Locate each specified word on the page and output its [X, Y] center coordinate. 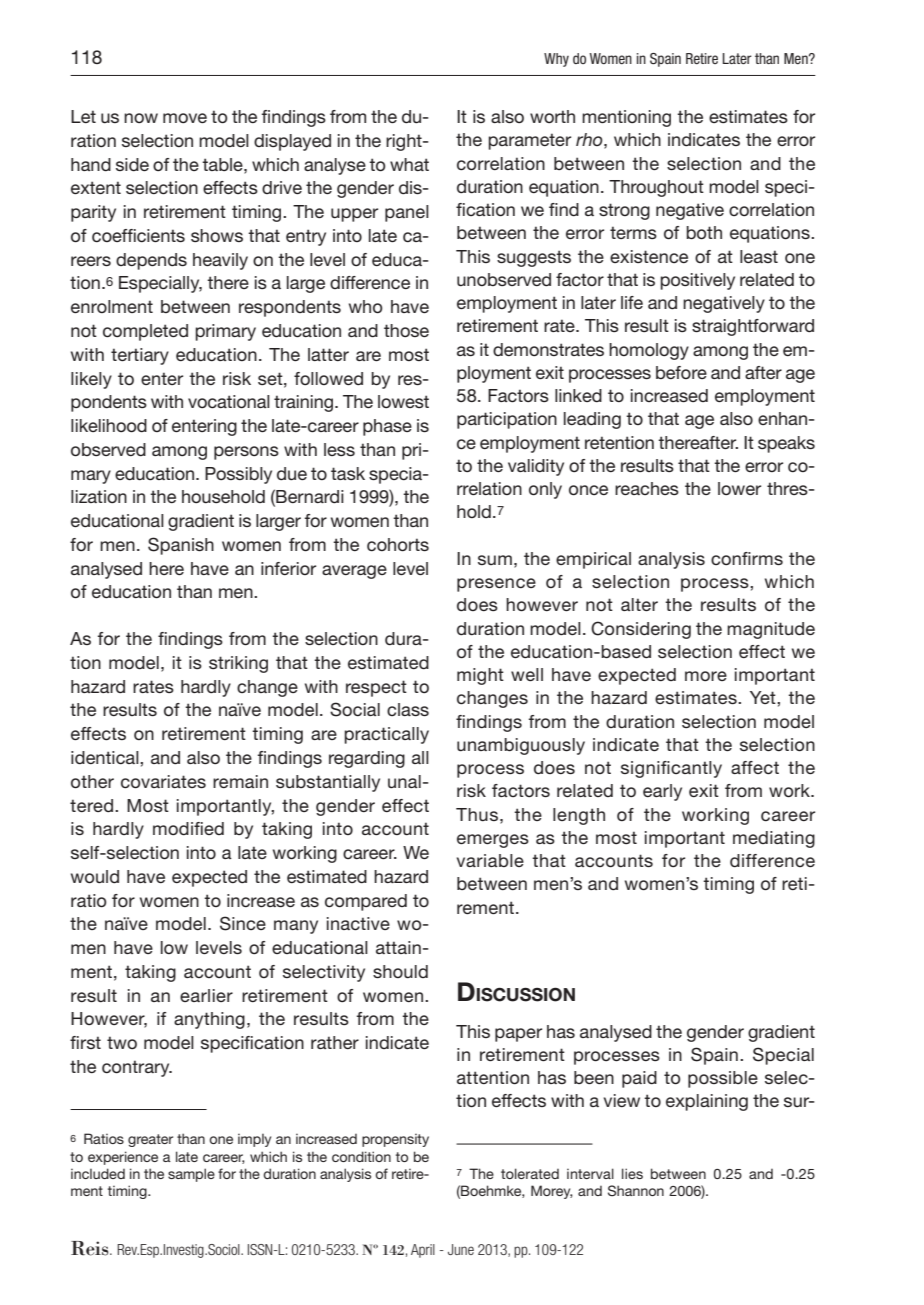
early [662, 792]
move [185, 118]
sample [191, 1175]
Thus [477, 814]
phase [387, 427]
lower [739, 488]
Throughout [656, 188]
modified [188, 828]
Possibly [238, 475]
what [409, 164]
